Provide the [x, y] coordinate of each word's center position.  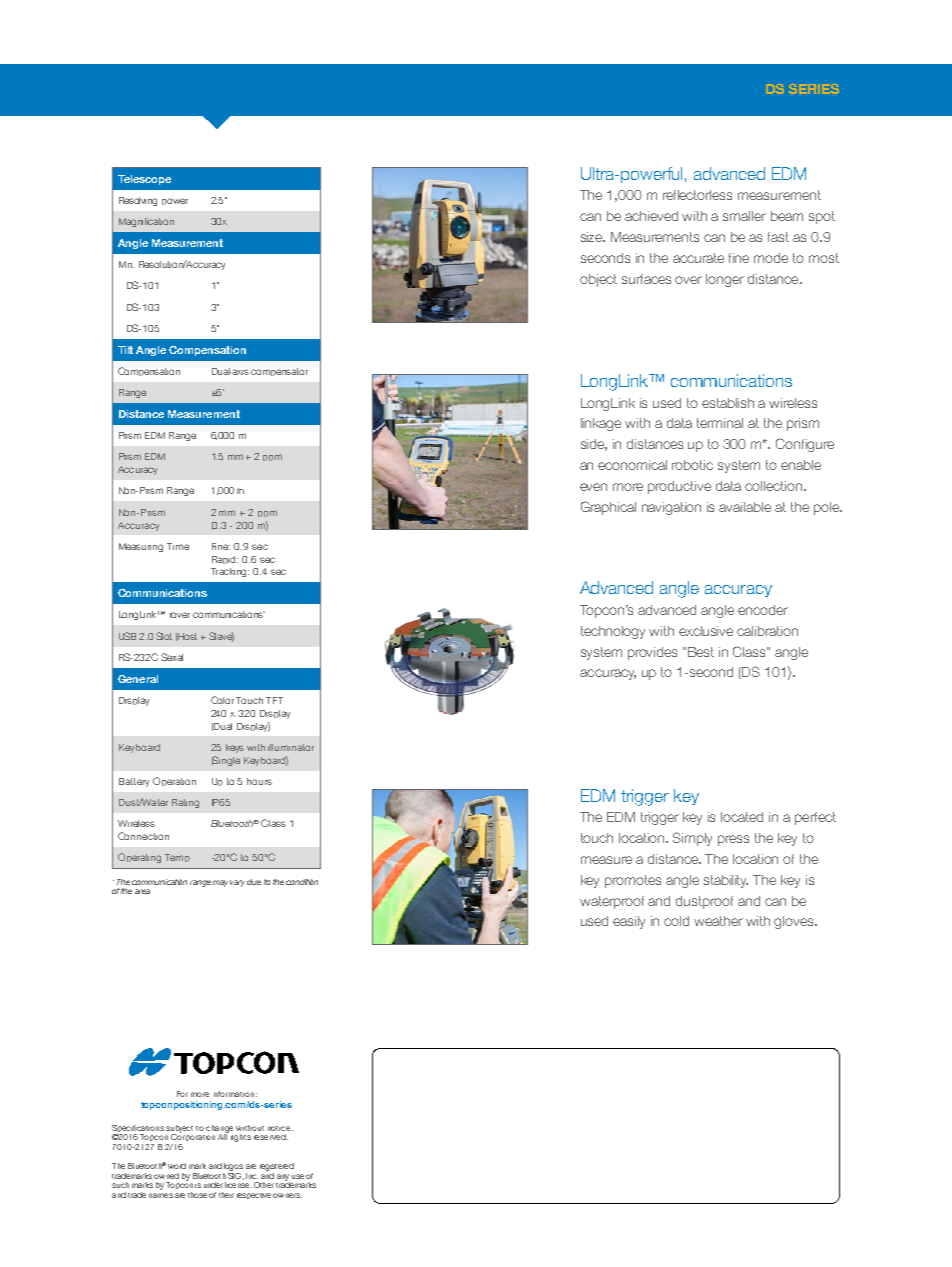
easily [629, 922]
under [213, 1185]
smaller [744, 216]
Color [222, 700]
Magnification [146, 222]
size [593, 237]
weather [718, 921]
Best [701, 652]
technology [613, 632]
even [593, 487]
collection [775, 486]
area [142, 891]
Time [178, 546]
